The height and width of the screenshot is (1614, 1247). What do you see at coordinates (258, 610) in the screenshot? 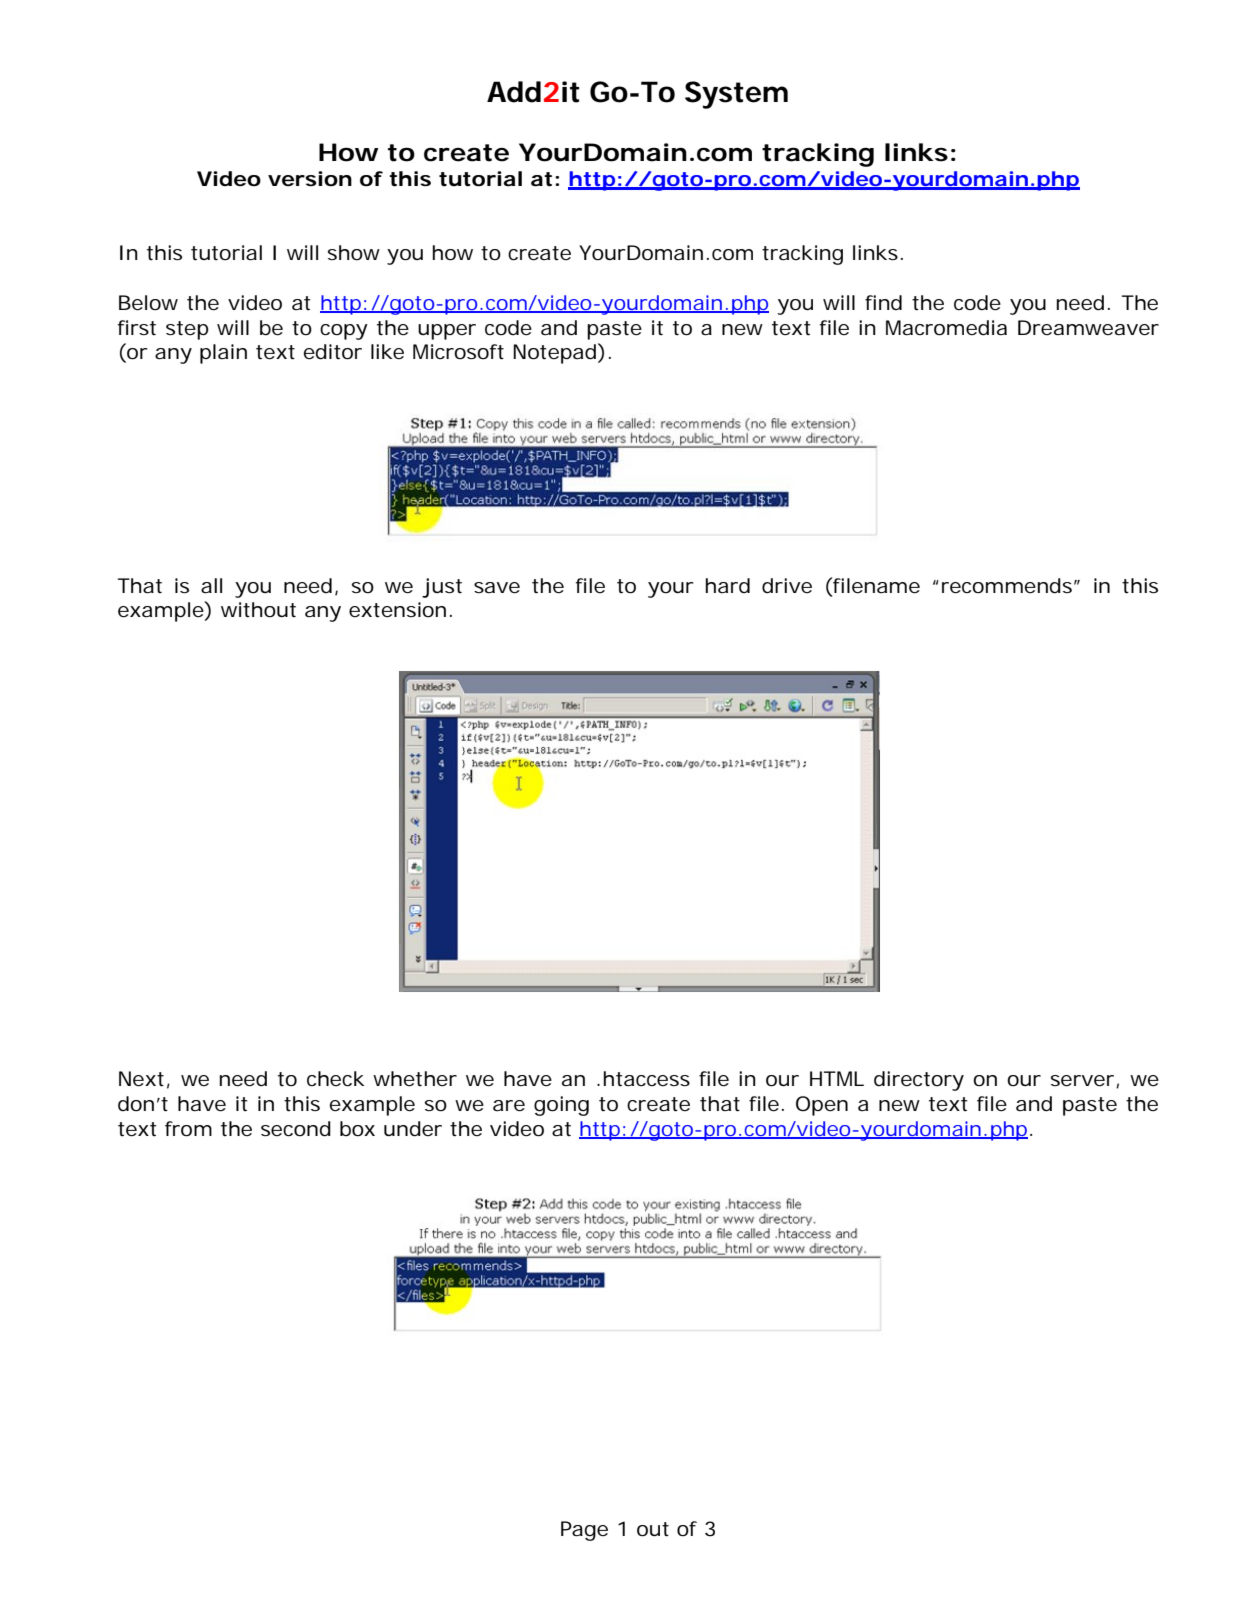
I see `without` at bounding box center [258, 610].
